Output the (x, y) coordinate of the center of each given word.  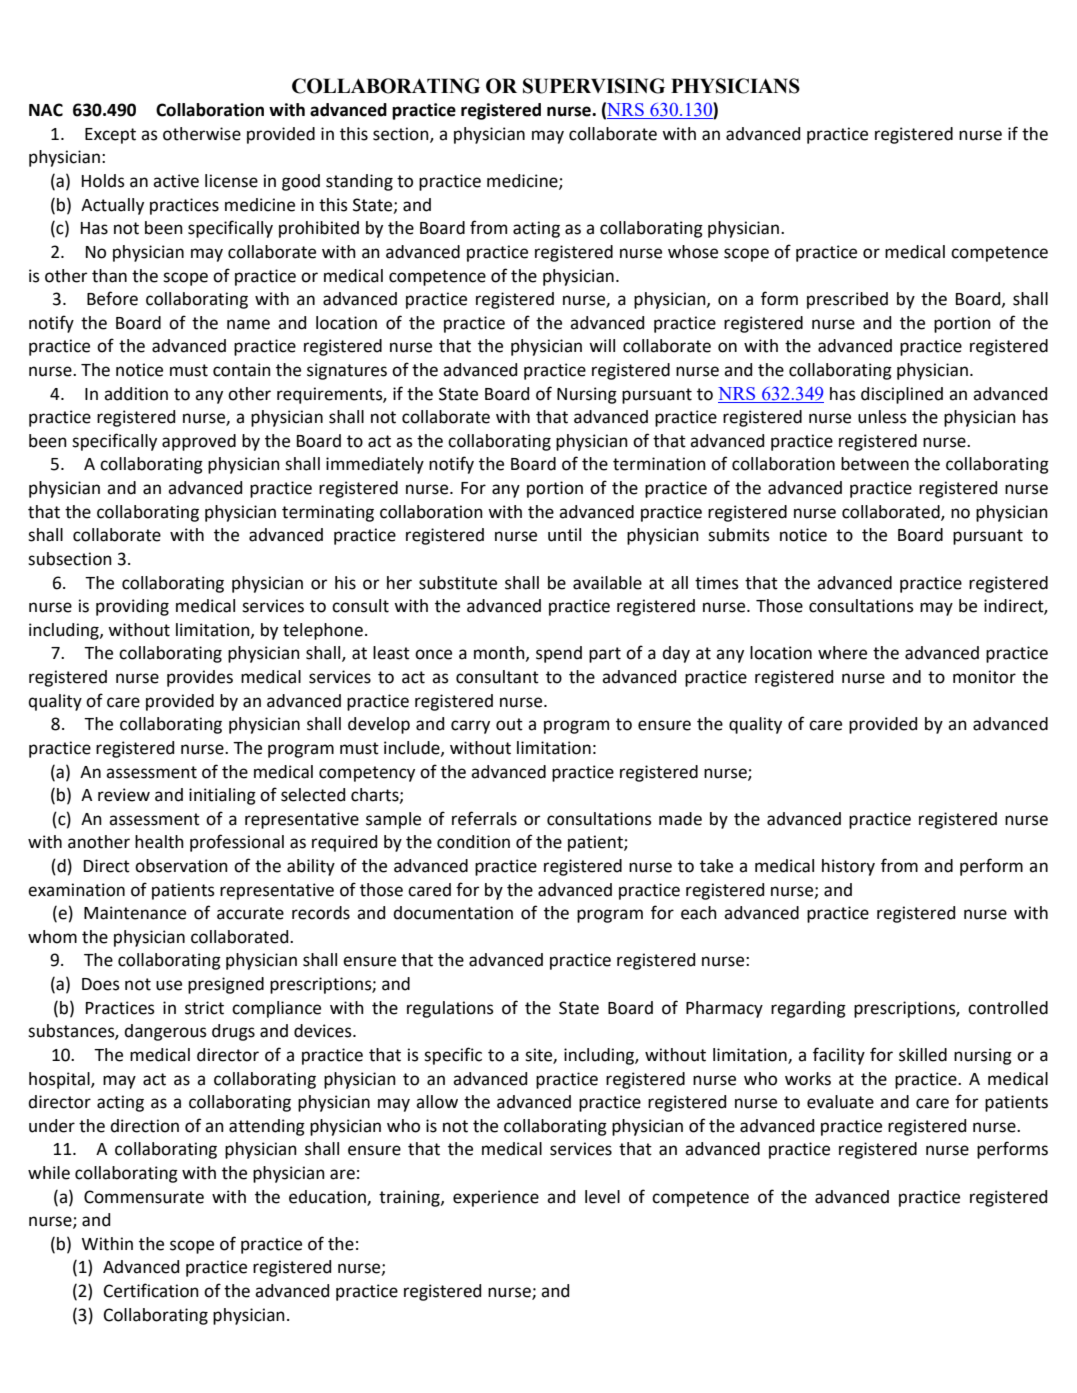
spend (559, 654)
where (842, 653)
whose (693, 252)
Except (110, 136)
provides (200, 678)
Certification (151, 1290)
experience (496, 1198)
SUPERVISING (594, 86)
